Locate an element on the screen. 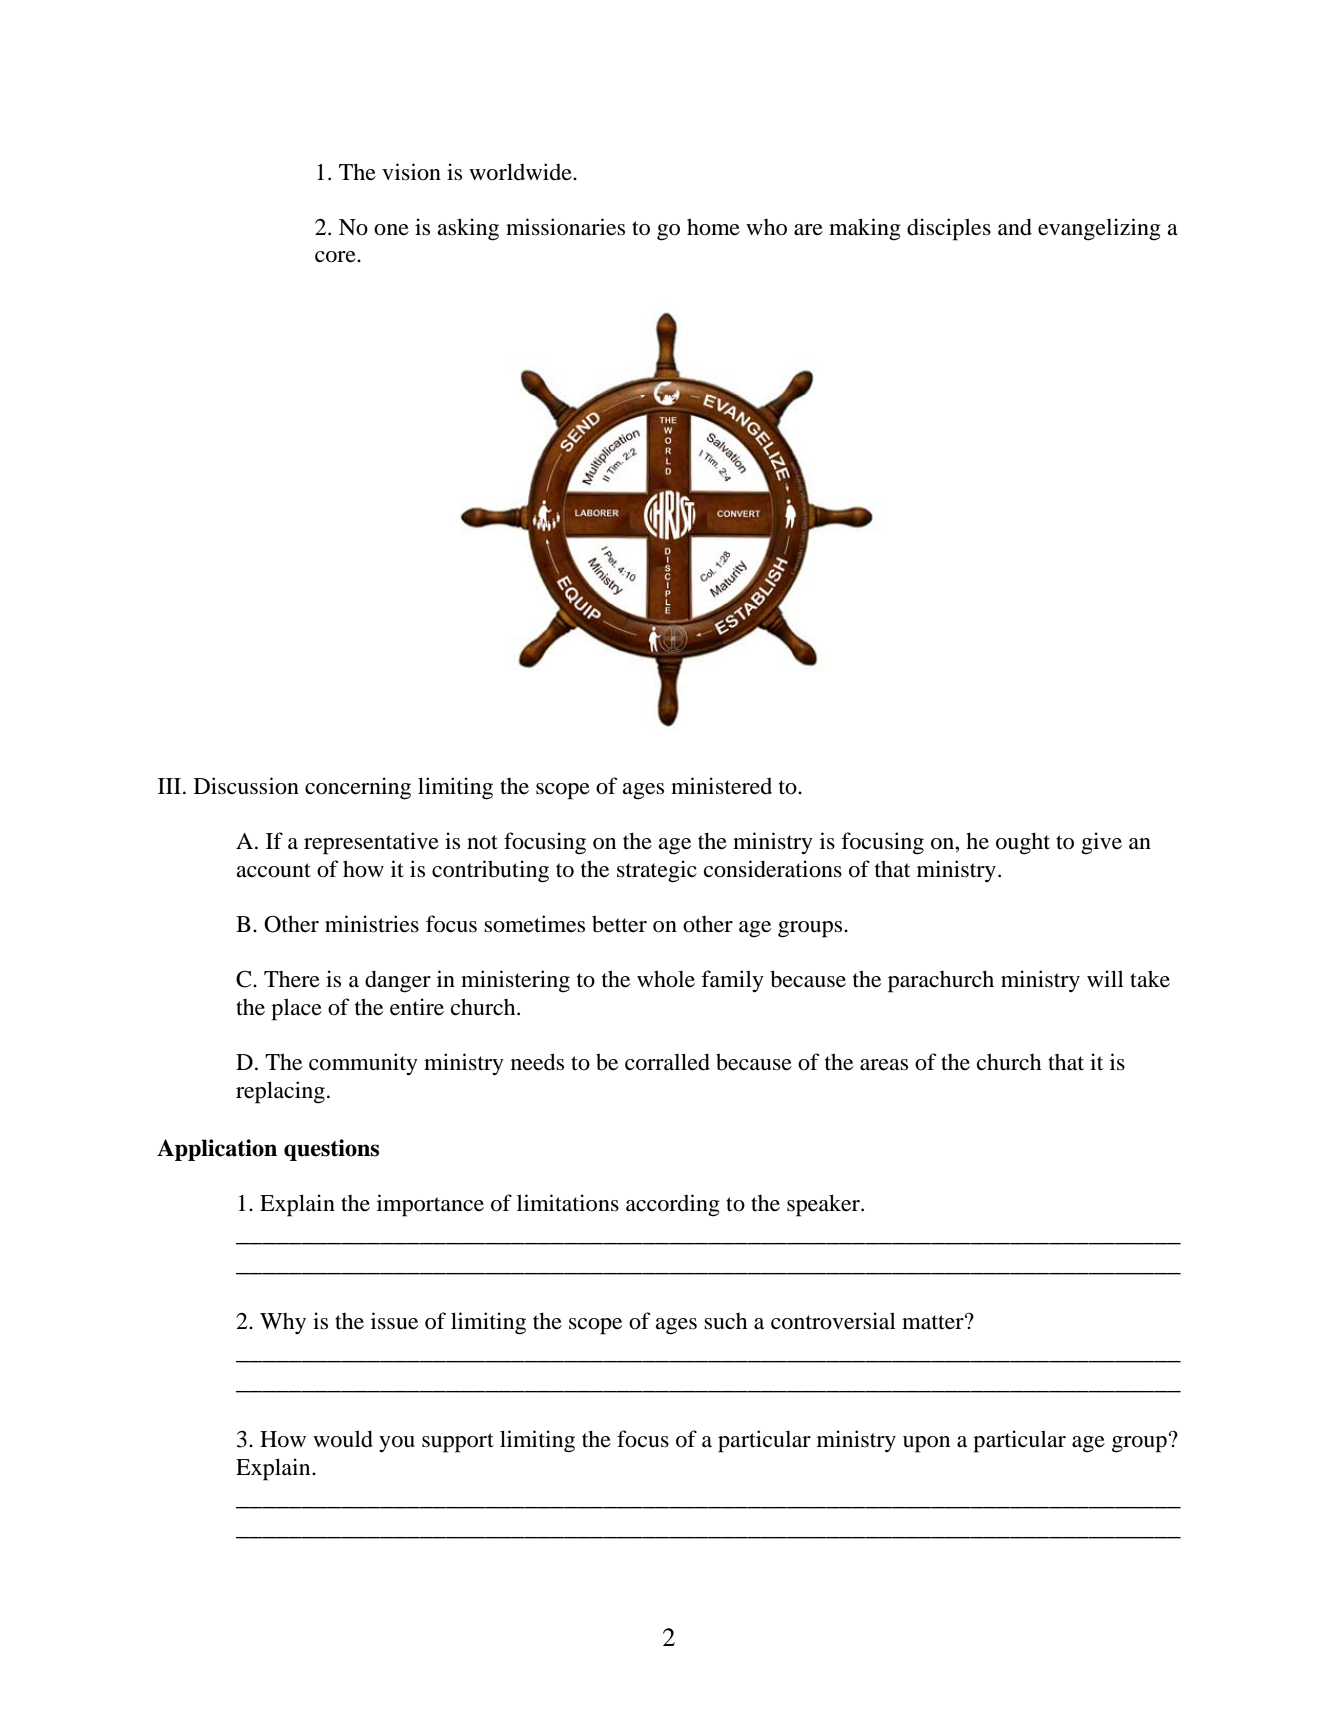 This screenshot has height=1731, width=1338. home is located at coordinates (713, 227).
